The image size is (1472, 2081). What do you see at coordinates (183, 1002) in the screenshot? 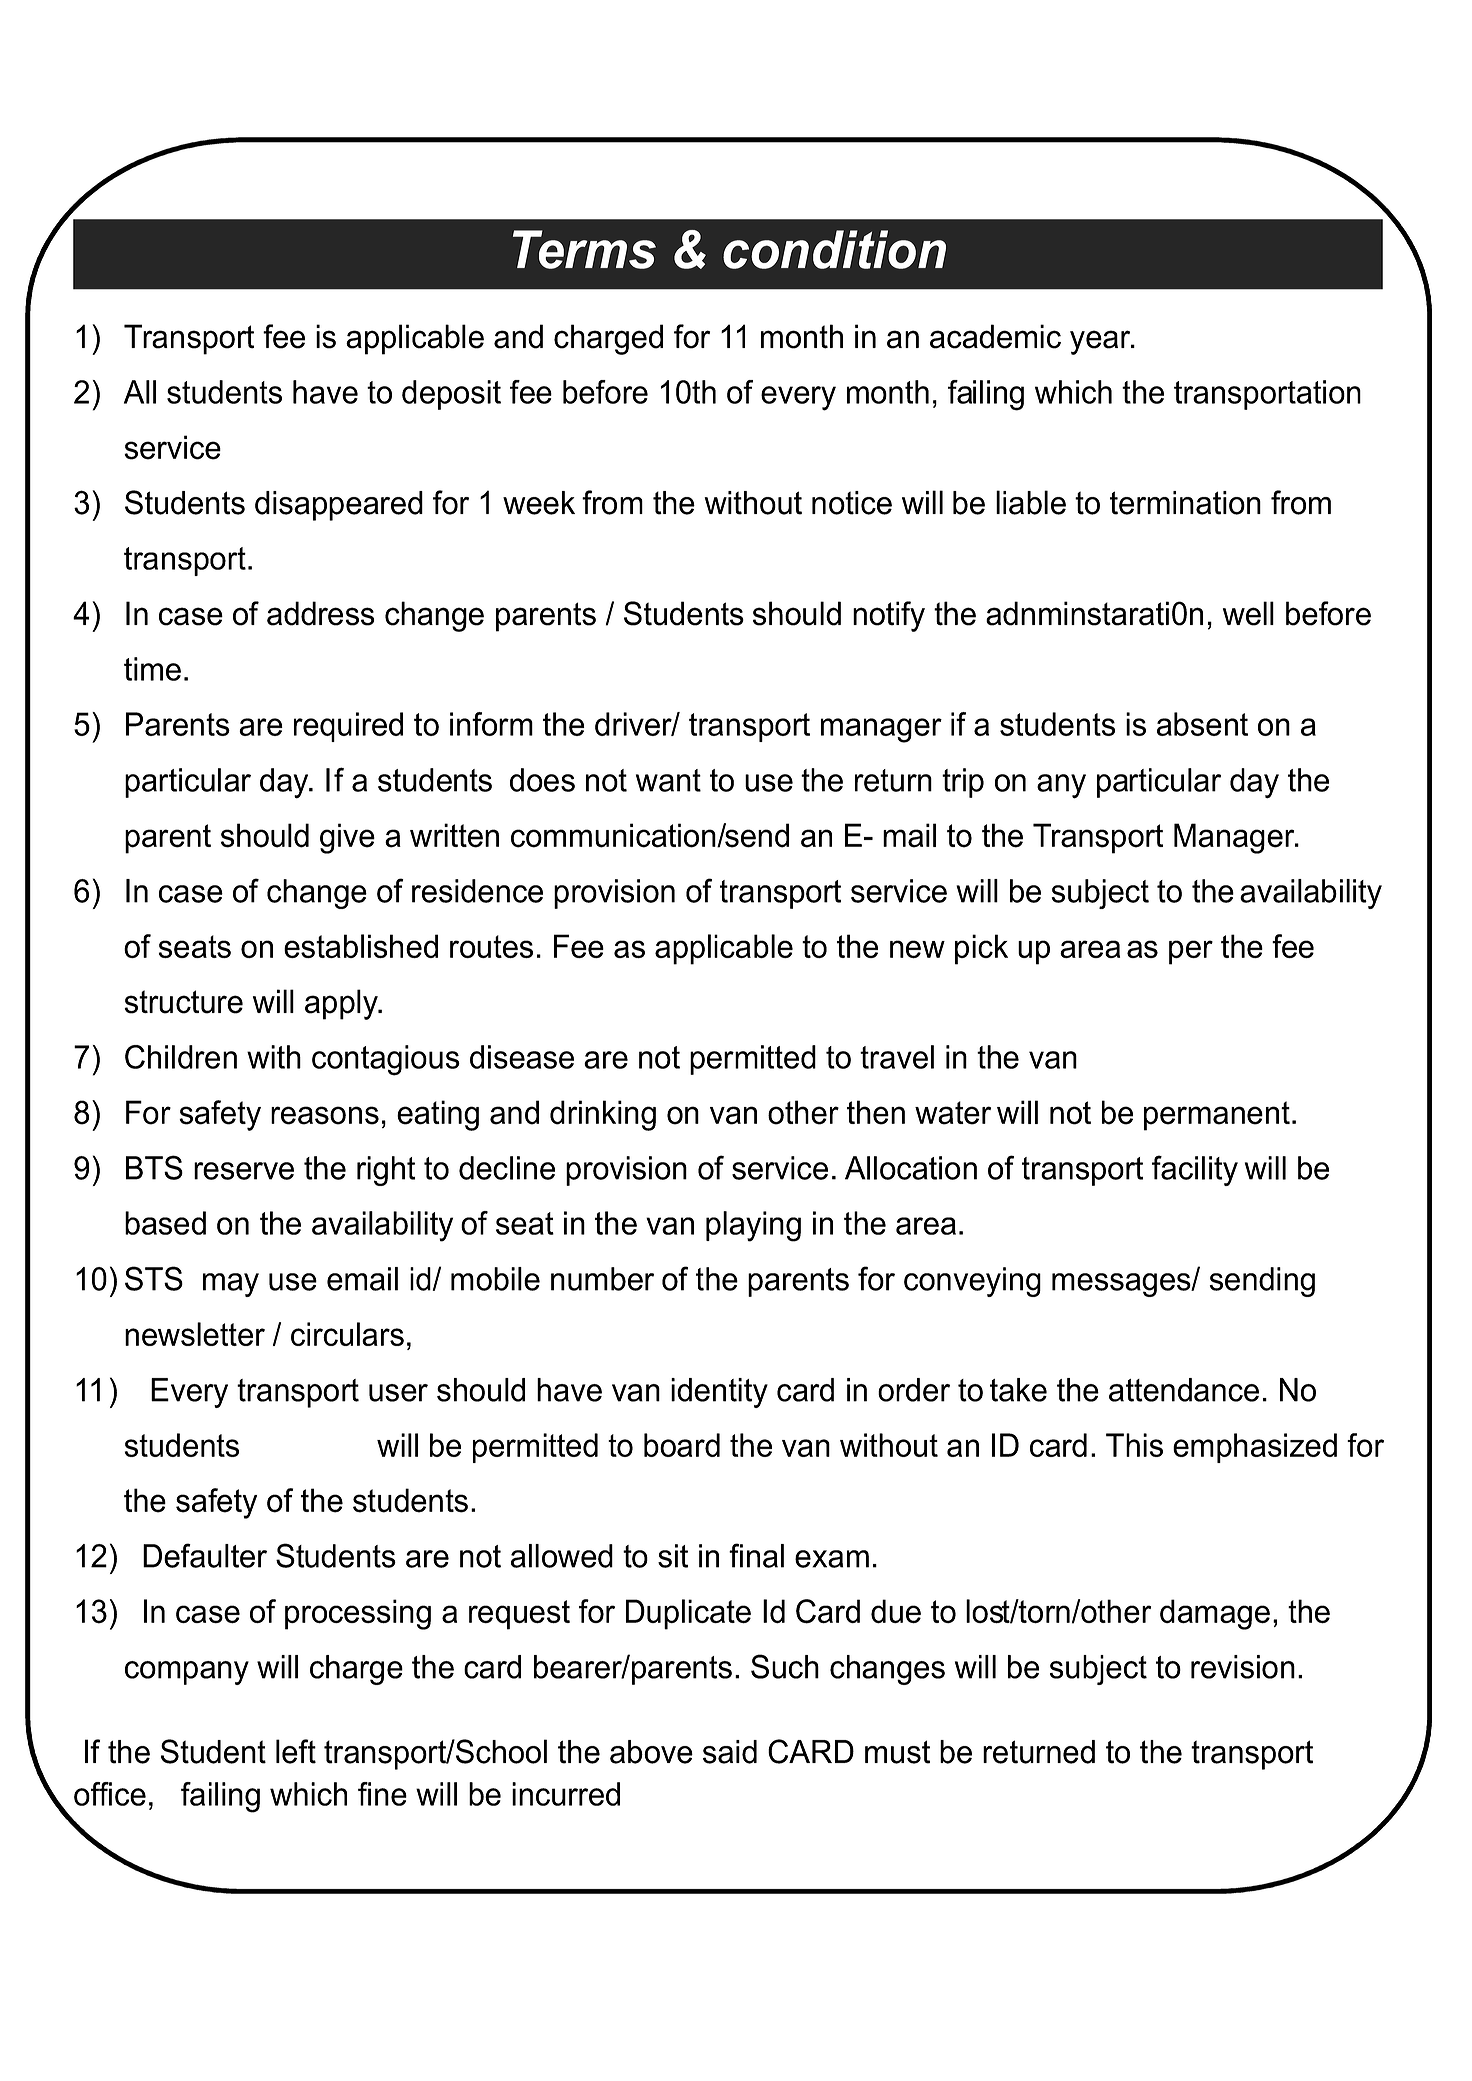
I see `structure` at bounding box center [183, 1002].
